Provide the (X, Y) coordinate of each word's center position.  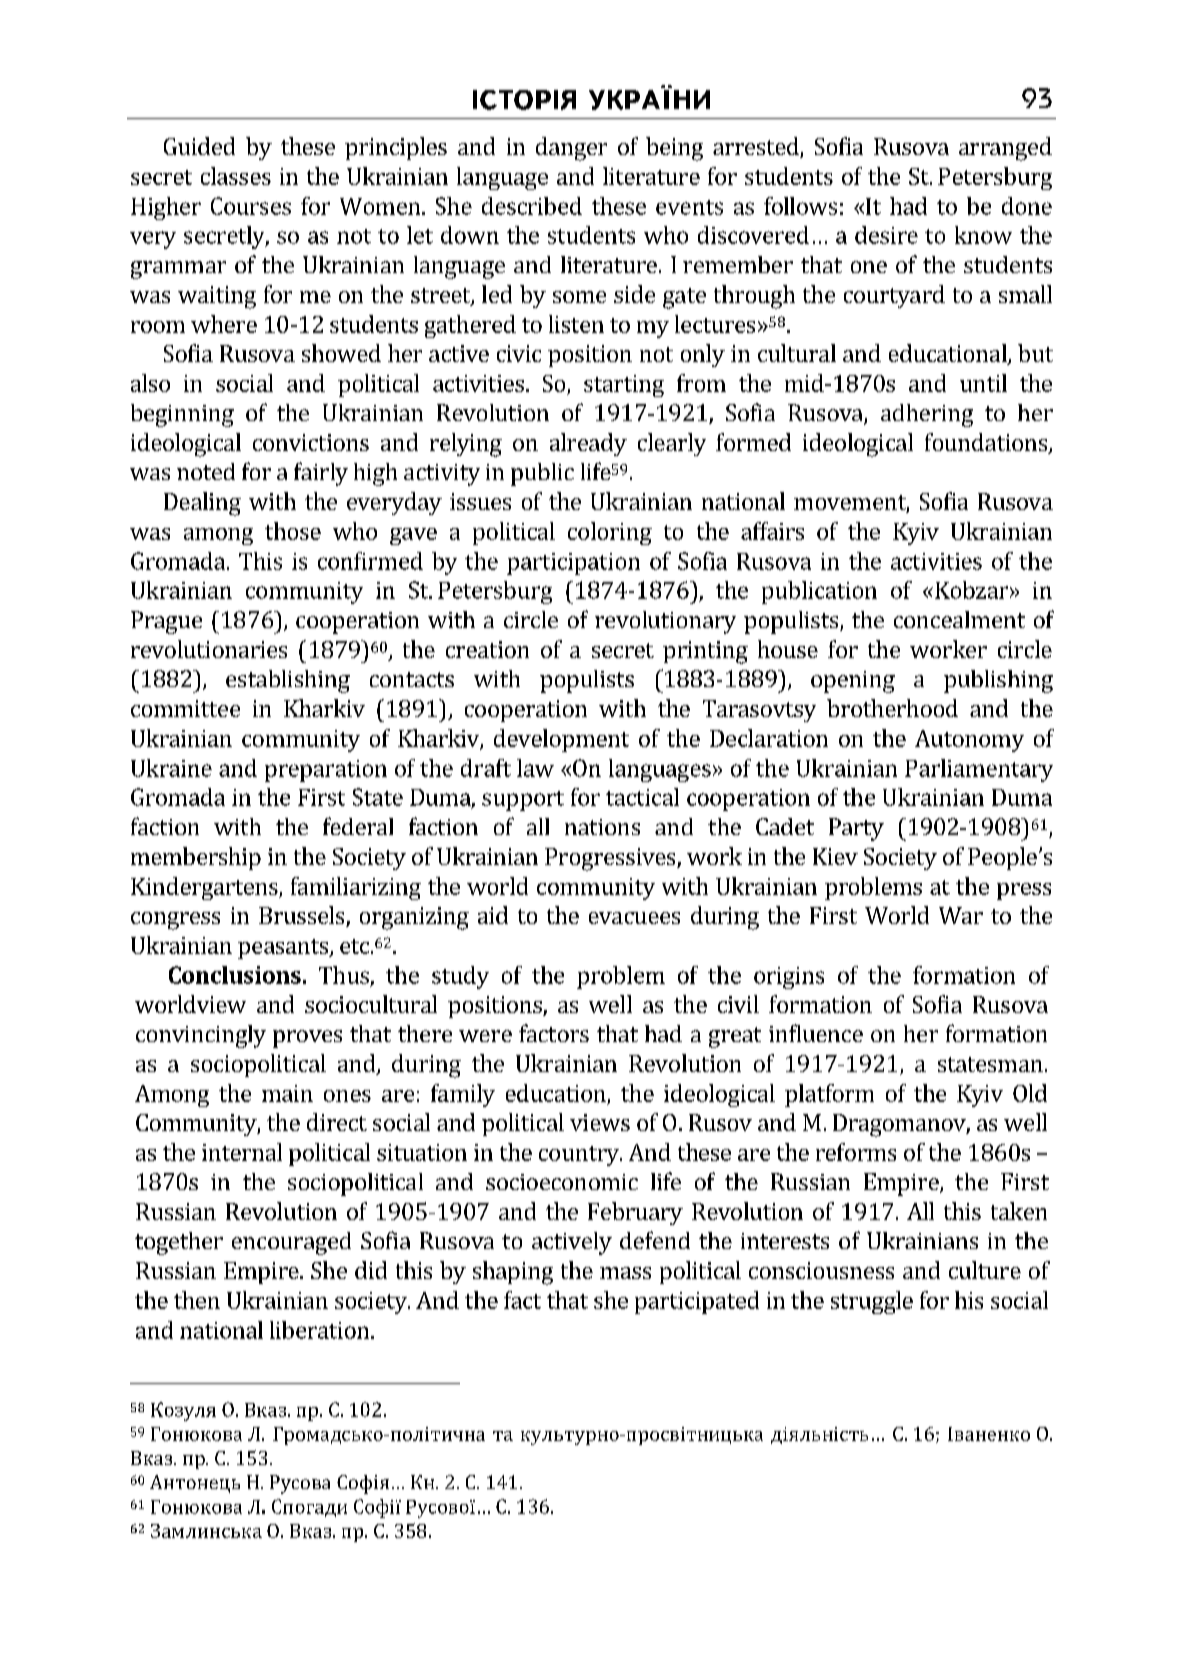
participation (573, 564)
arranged (1005, 149)
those (293, 531)
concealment (959, 619)
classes (236, 176)
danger (571, 149)
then (197, 1300)
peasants (284, 949)
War (961, 915)
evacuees (634, 918)
